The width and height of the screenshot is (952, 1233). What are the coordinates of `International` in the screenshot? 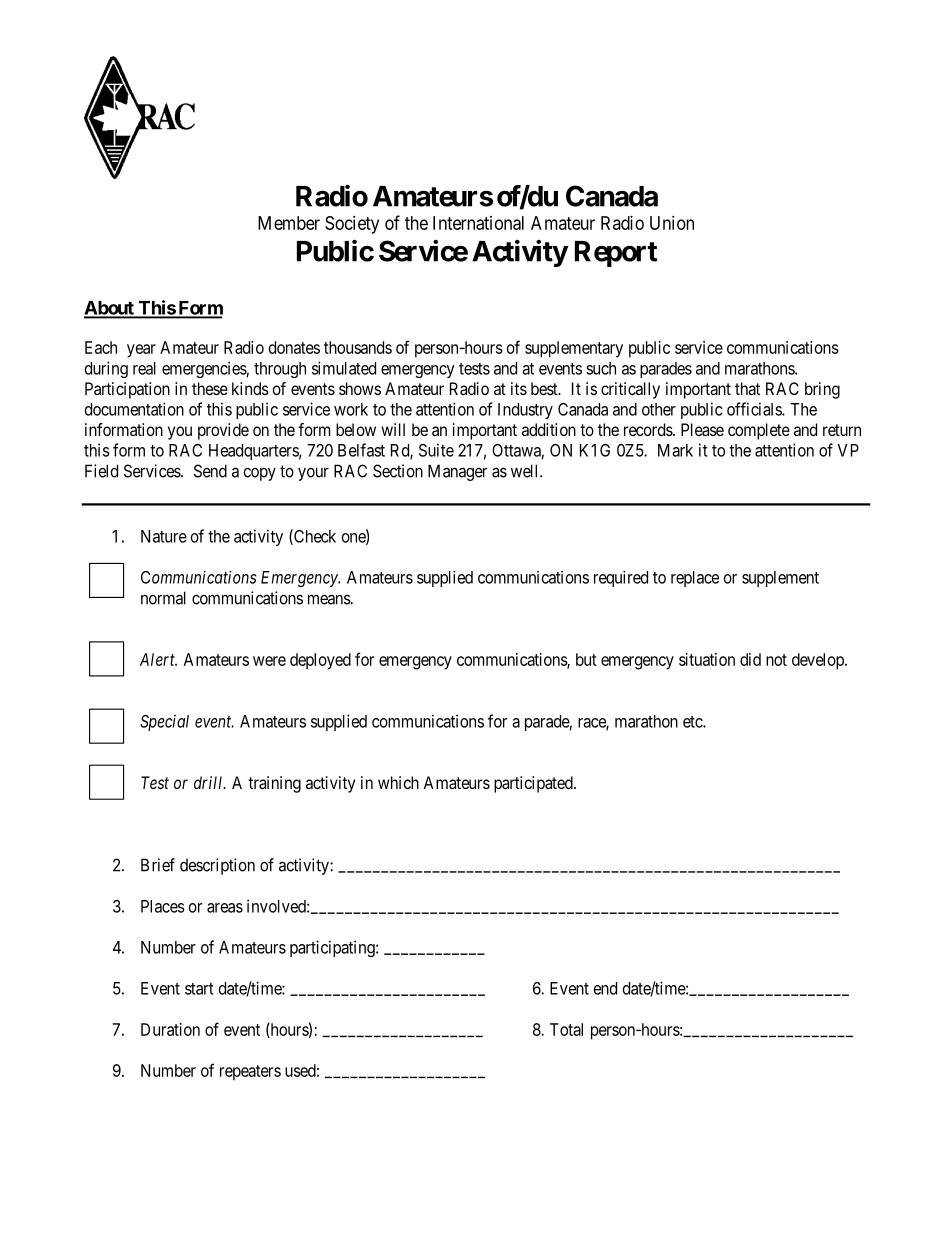 It's located at (478, 223).
